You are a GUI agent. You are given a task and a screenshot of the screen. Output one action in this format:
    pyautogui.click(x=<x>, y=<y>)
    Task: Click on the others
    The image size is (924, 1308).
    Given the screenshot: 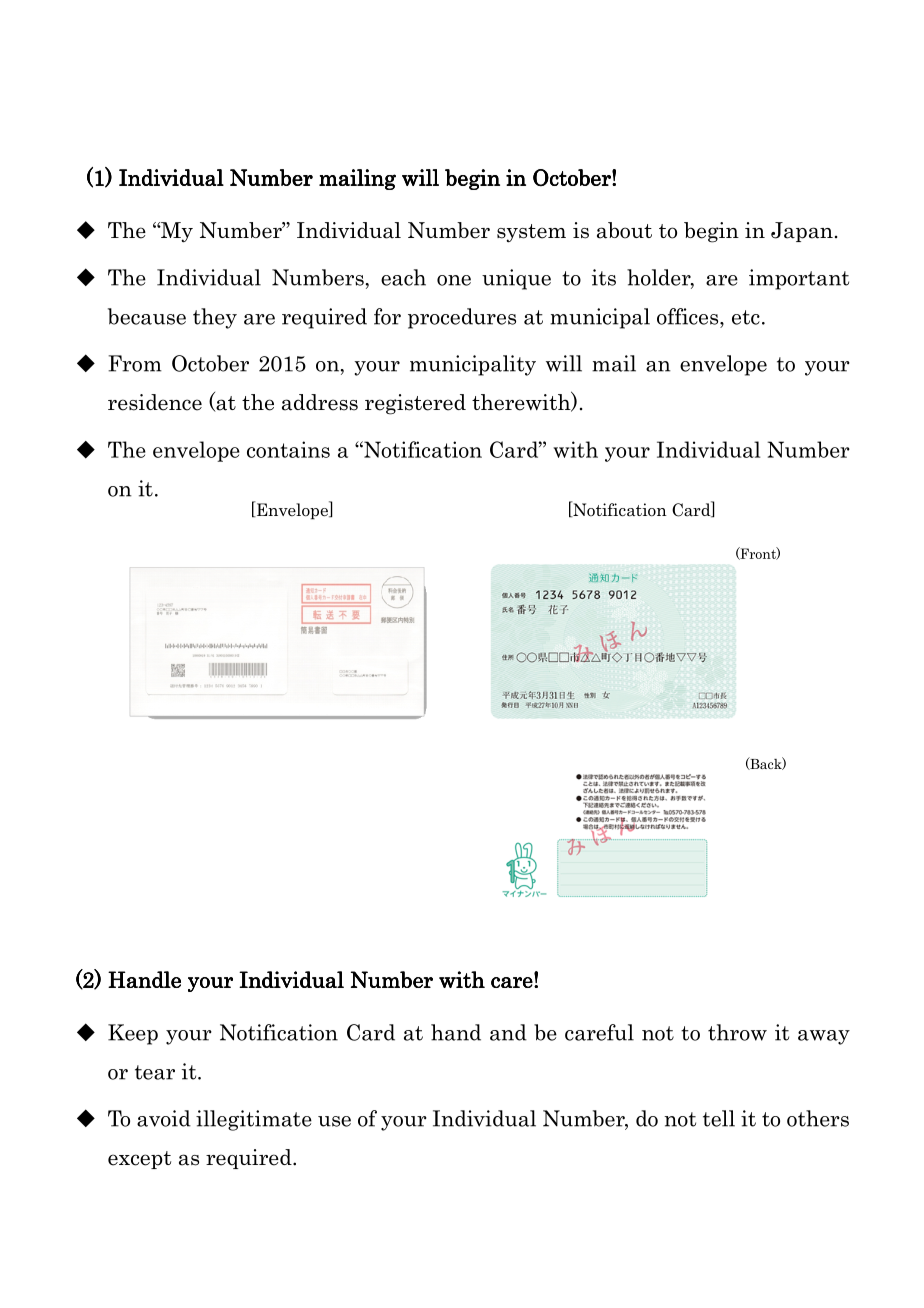 What is the action you would take?
    pyautogui.click(x=818, y=1118)
